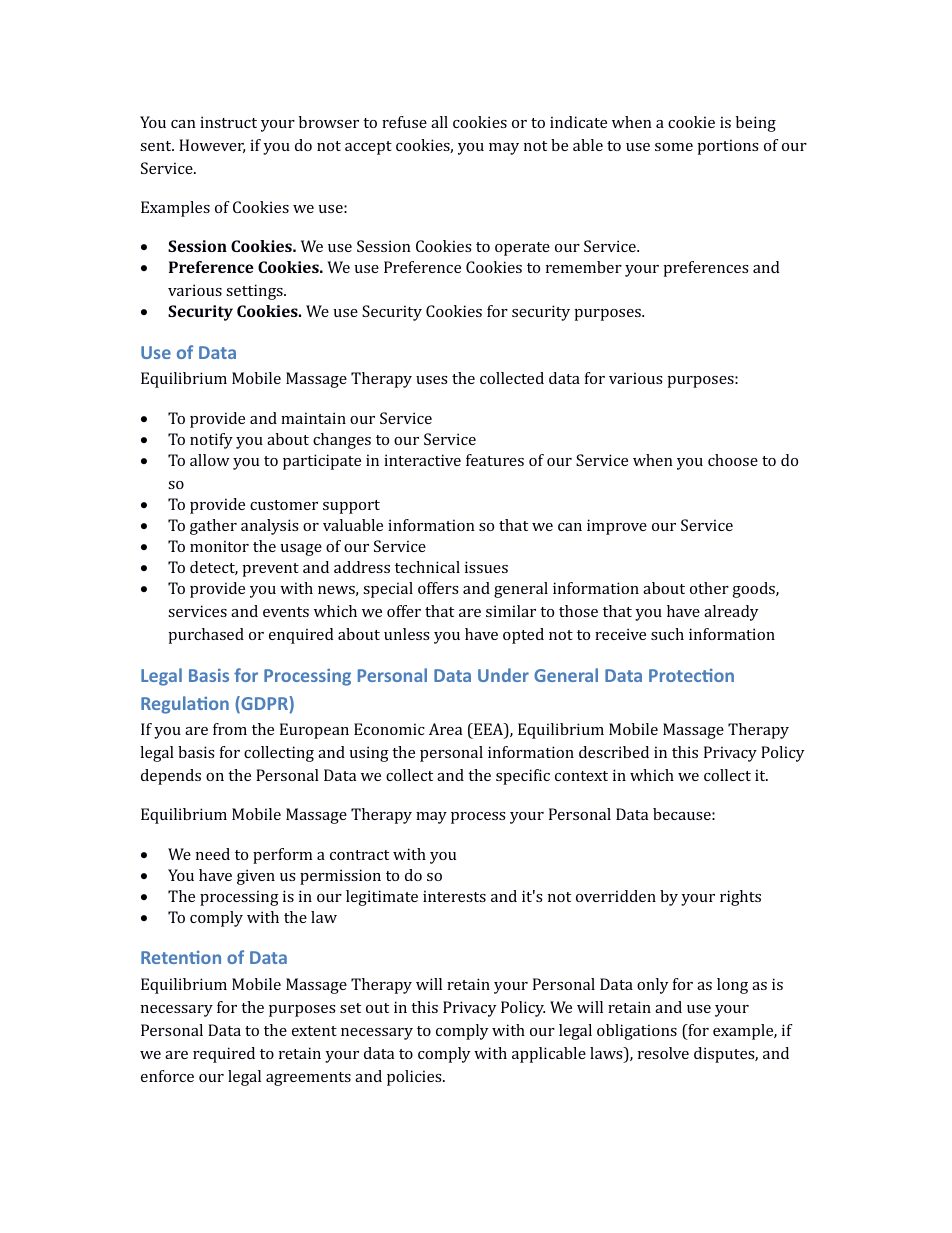 This document has height=1233, width=952. Describe the element at coordinates (212, 146) in the document. I see `However` at that location.
